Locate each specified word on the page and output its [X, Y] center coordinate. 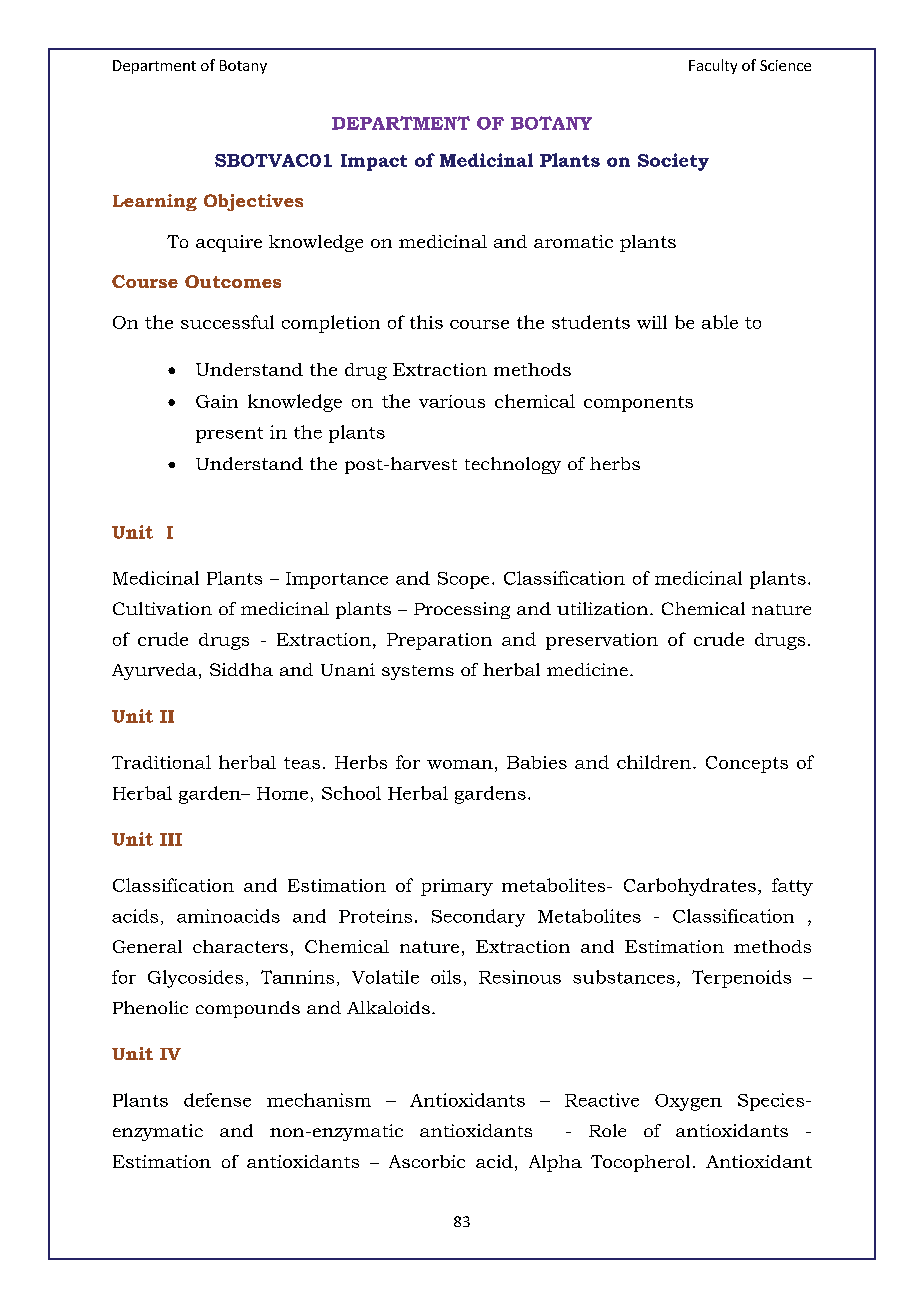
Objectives [253, 202]
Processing [462, 610]
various [452, 401]
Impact [374, 162]
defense [217, 1100]
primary [457, 887]
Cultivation [162, 608]
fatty [792, 887]
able [720, 322]
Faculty [713, 66]
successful [227, 322]
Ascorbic [427, 1161]
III [171, 839]
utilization [604, 608]
